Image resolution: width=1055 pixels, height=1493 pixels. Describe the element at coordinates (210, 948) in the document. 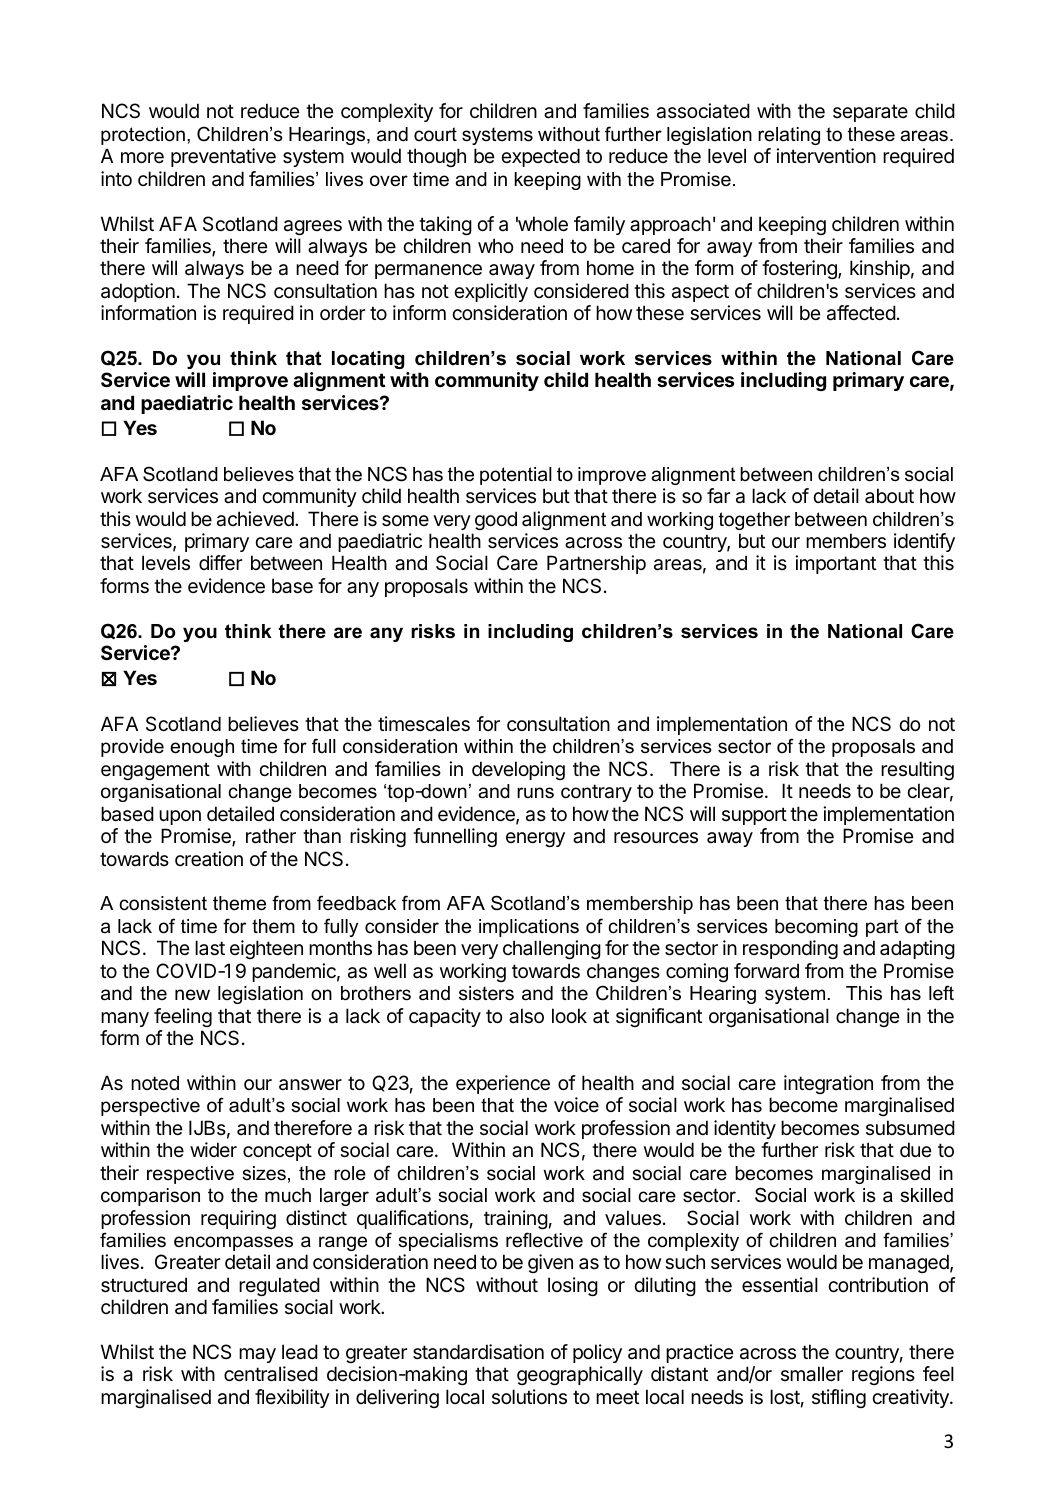

I see `last` at that location.
